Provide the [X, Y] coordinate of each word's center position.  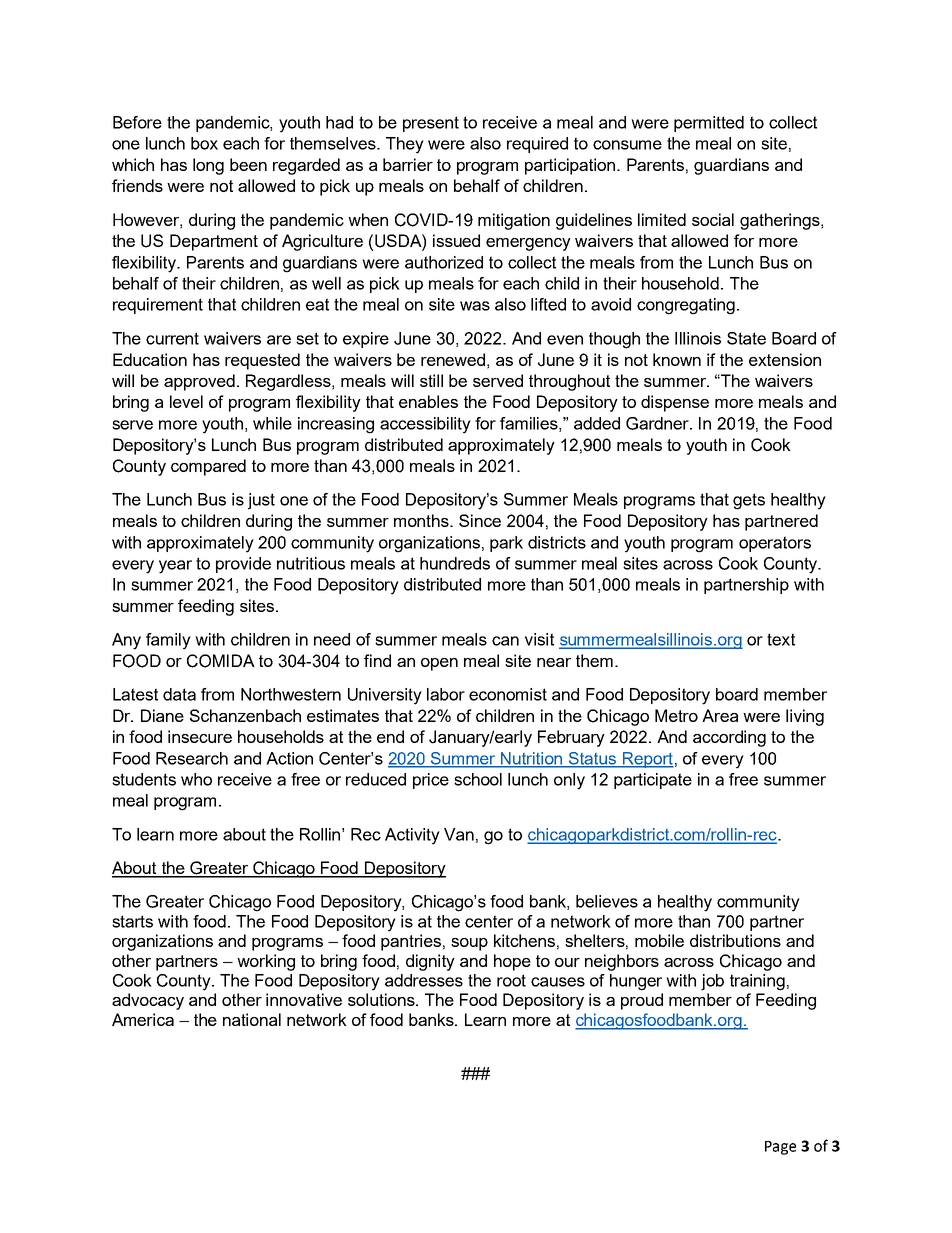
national [252, 1019]
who [196, 779]
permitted [709, 124]
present [431, 124]
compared [208, 467]
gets [749, 501]
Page [780, 1148]
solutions [382, 999]
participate [653, 781]
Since [480, 520]
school [478, 779]
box [204, 143]
